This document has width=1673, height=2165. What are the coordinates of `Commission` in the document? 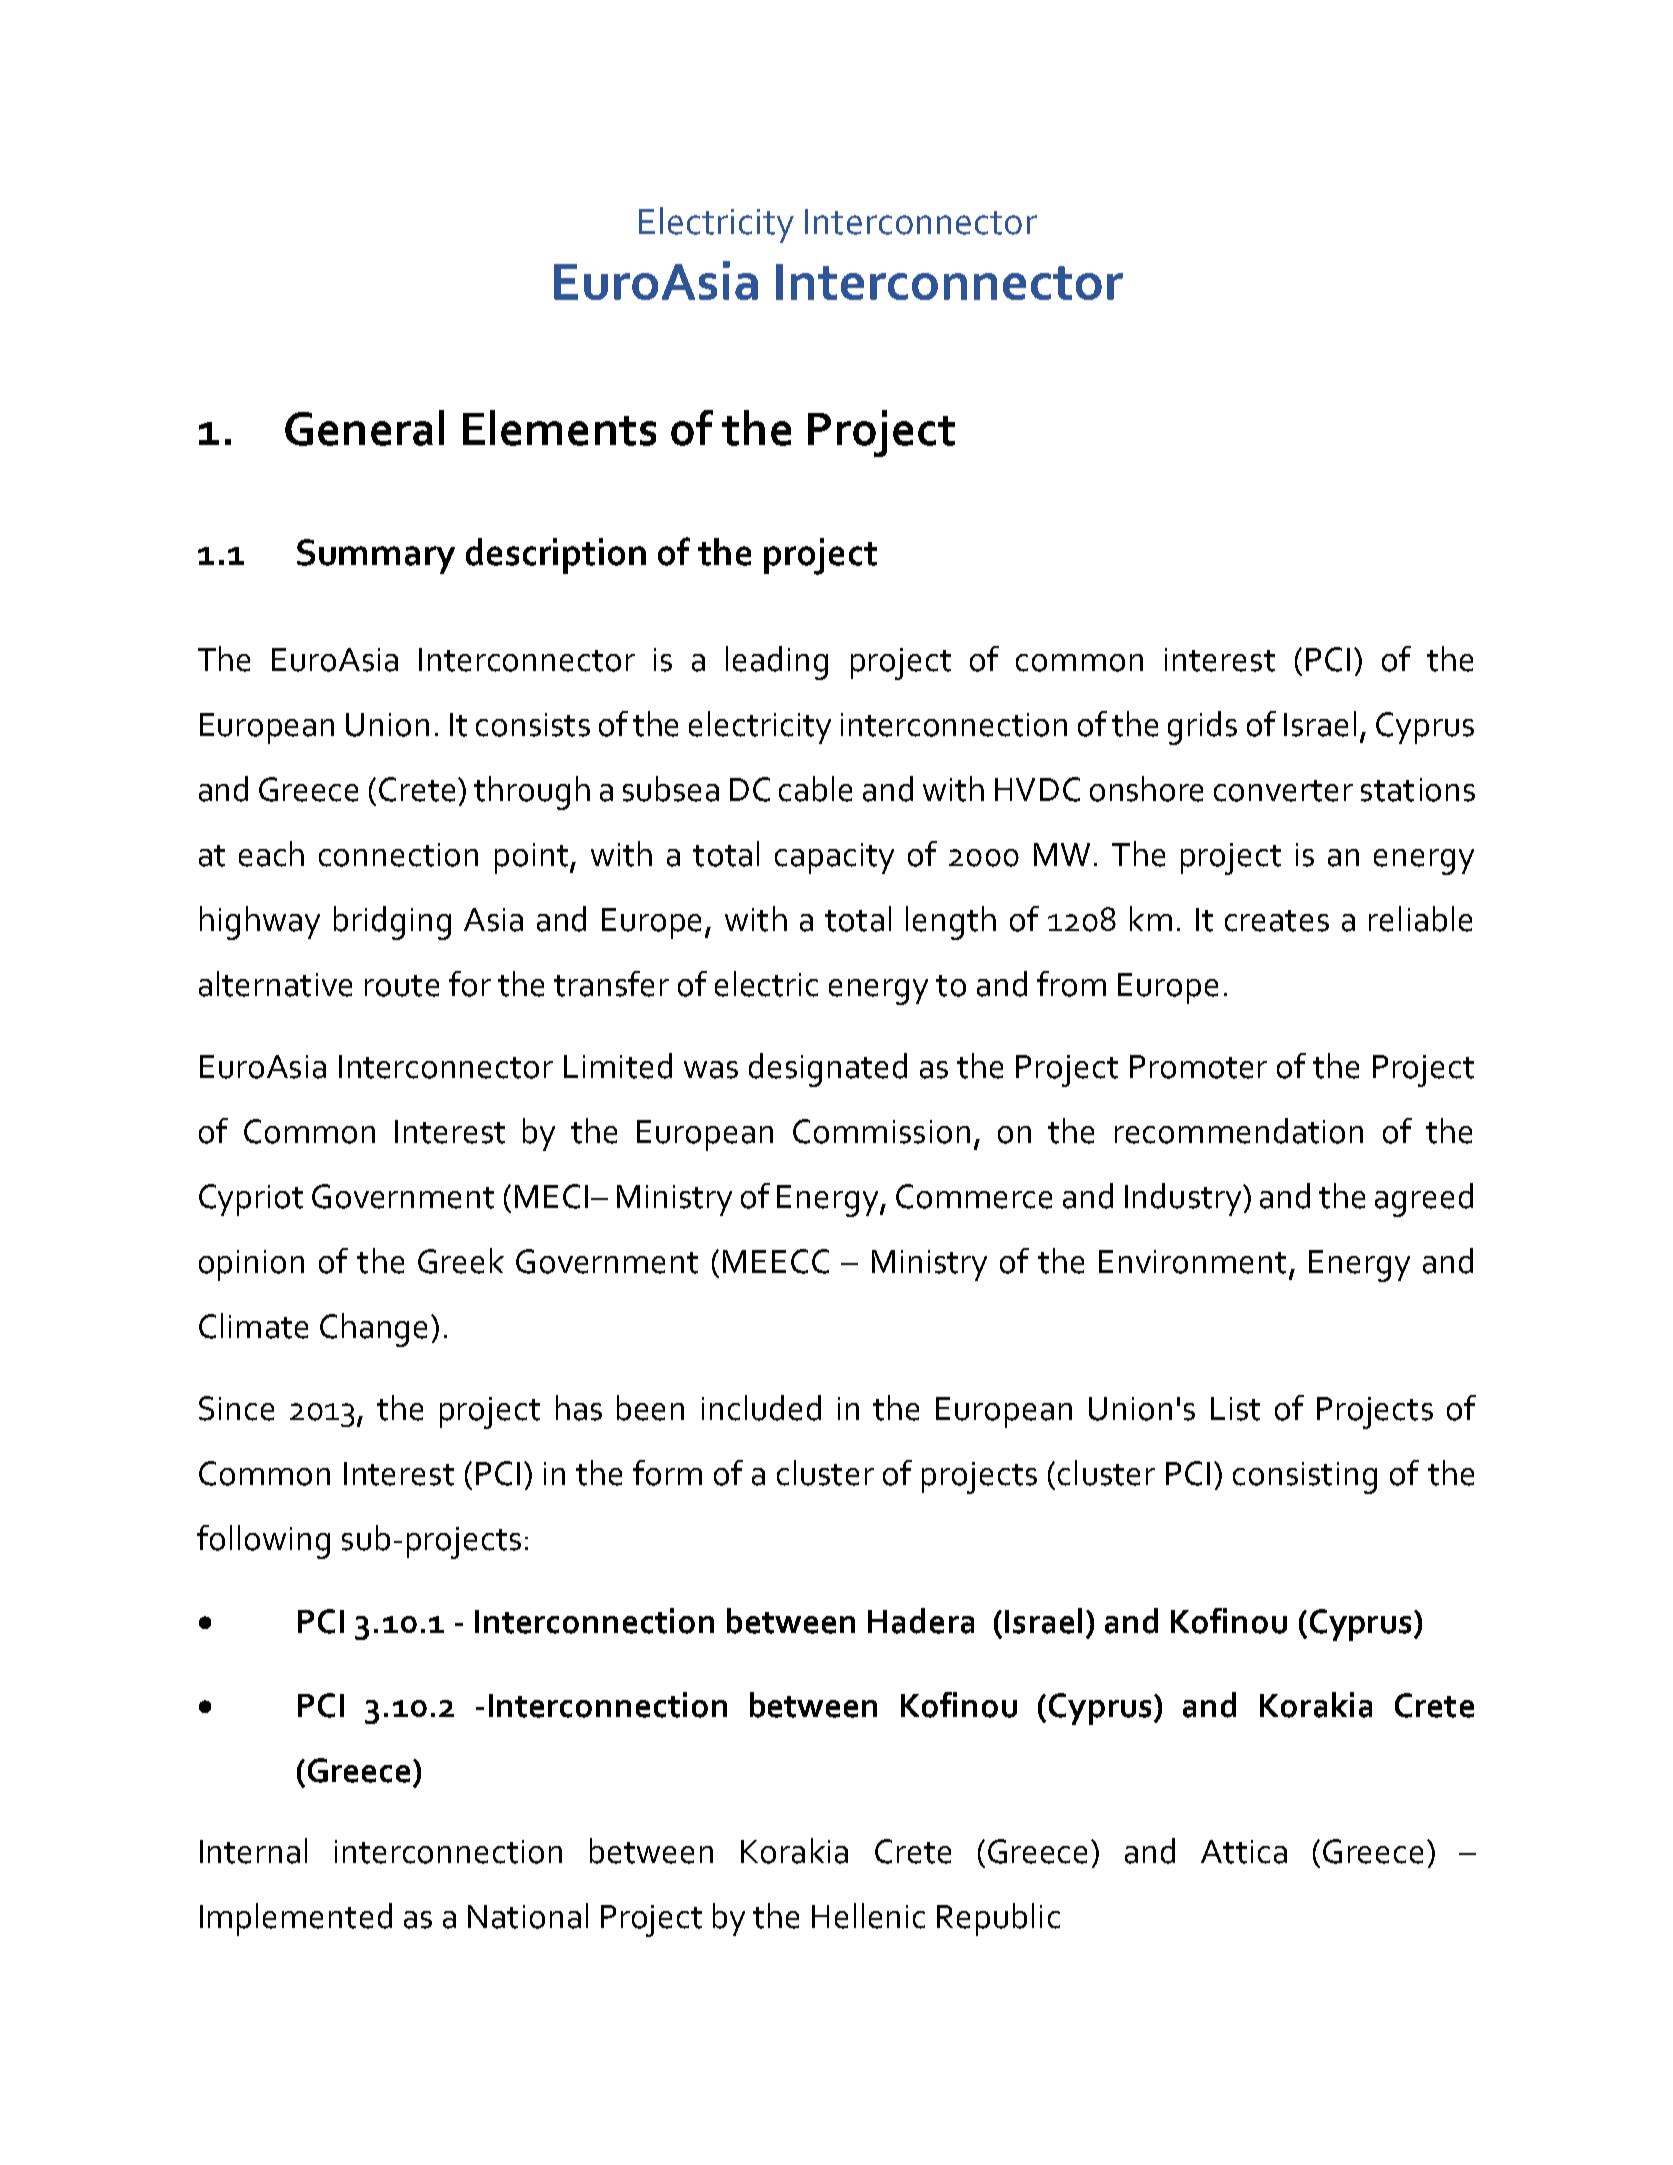 It's located at (881, 1131).
